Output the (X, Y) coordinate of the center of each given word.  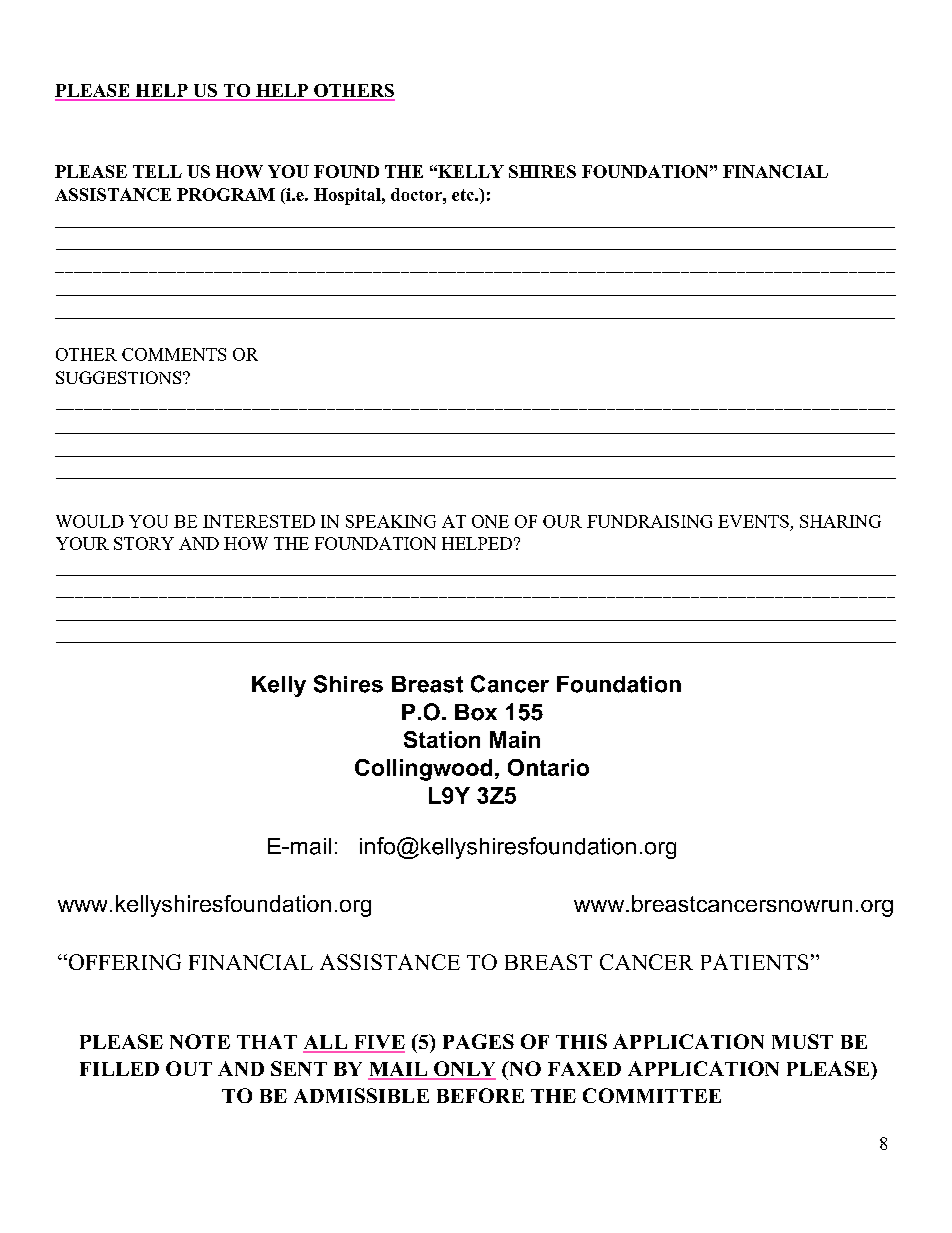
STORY (144, 543)
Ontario (548, 767)
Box (476, 712)
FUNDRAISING (649, 521)
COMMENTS (174, 354)
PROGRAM (226, 194)
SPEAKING (391, 521)
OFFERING (123, 962)
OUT (189, 1068)
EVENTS (753, 521)
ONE (490, 521)
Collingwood (423, 770)
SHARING (840, 521)
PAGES (478, 1041)
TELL (157, 171)
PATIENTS (754, 962)
